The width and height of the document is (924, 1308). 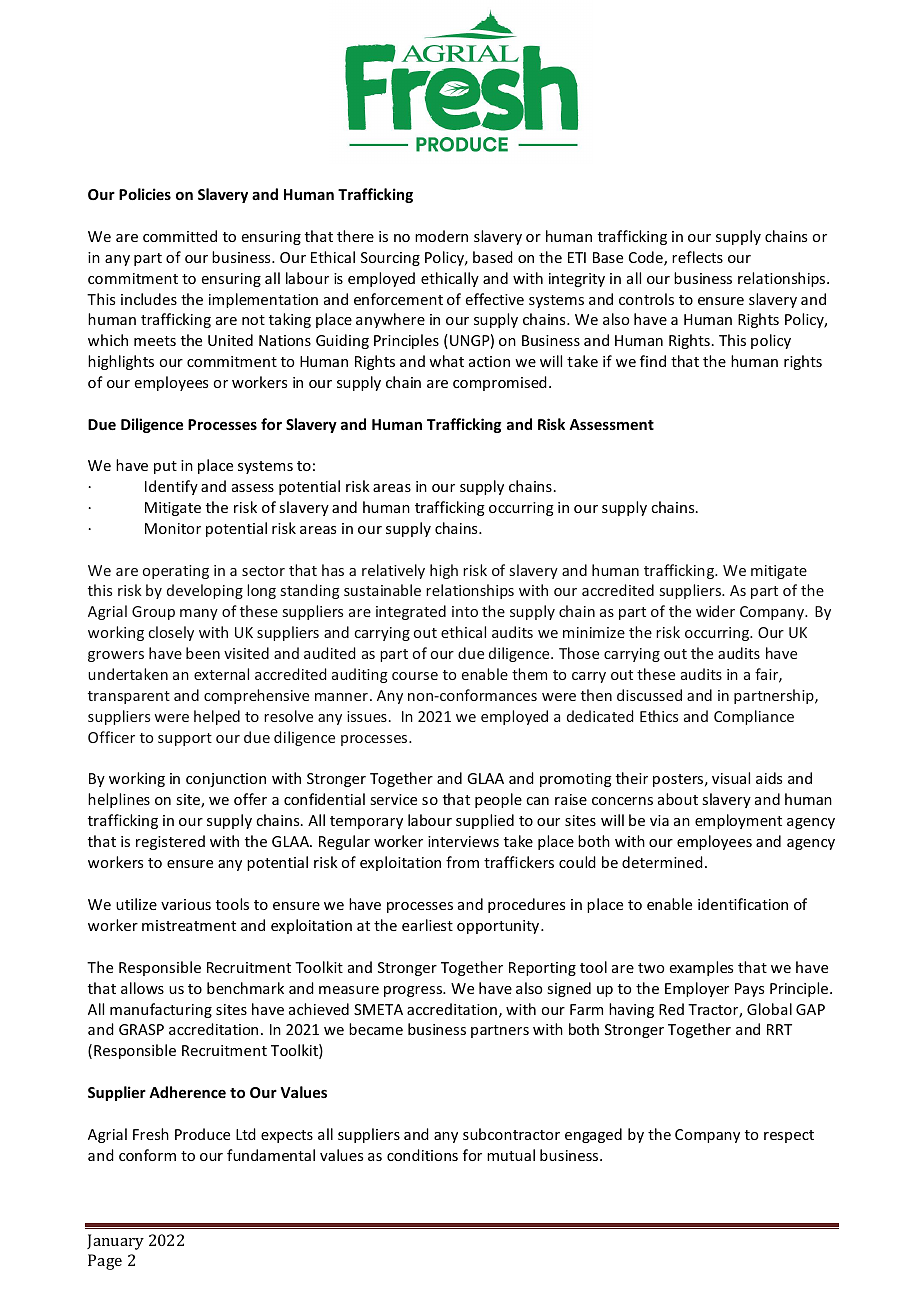 I want to click on reflects, so click(x=697, y=257).
